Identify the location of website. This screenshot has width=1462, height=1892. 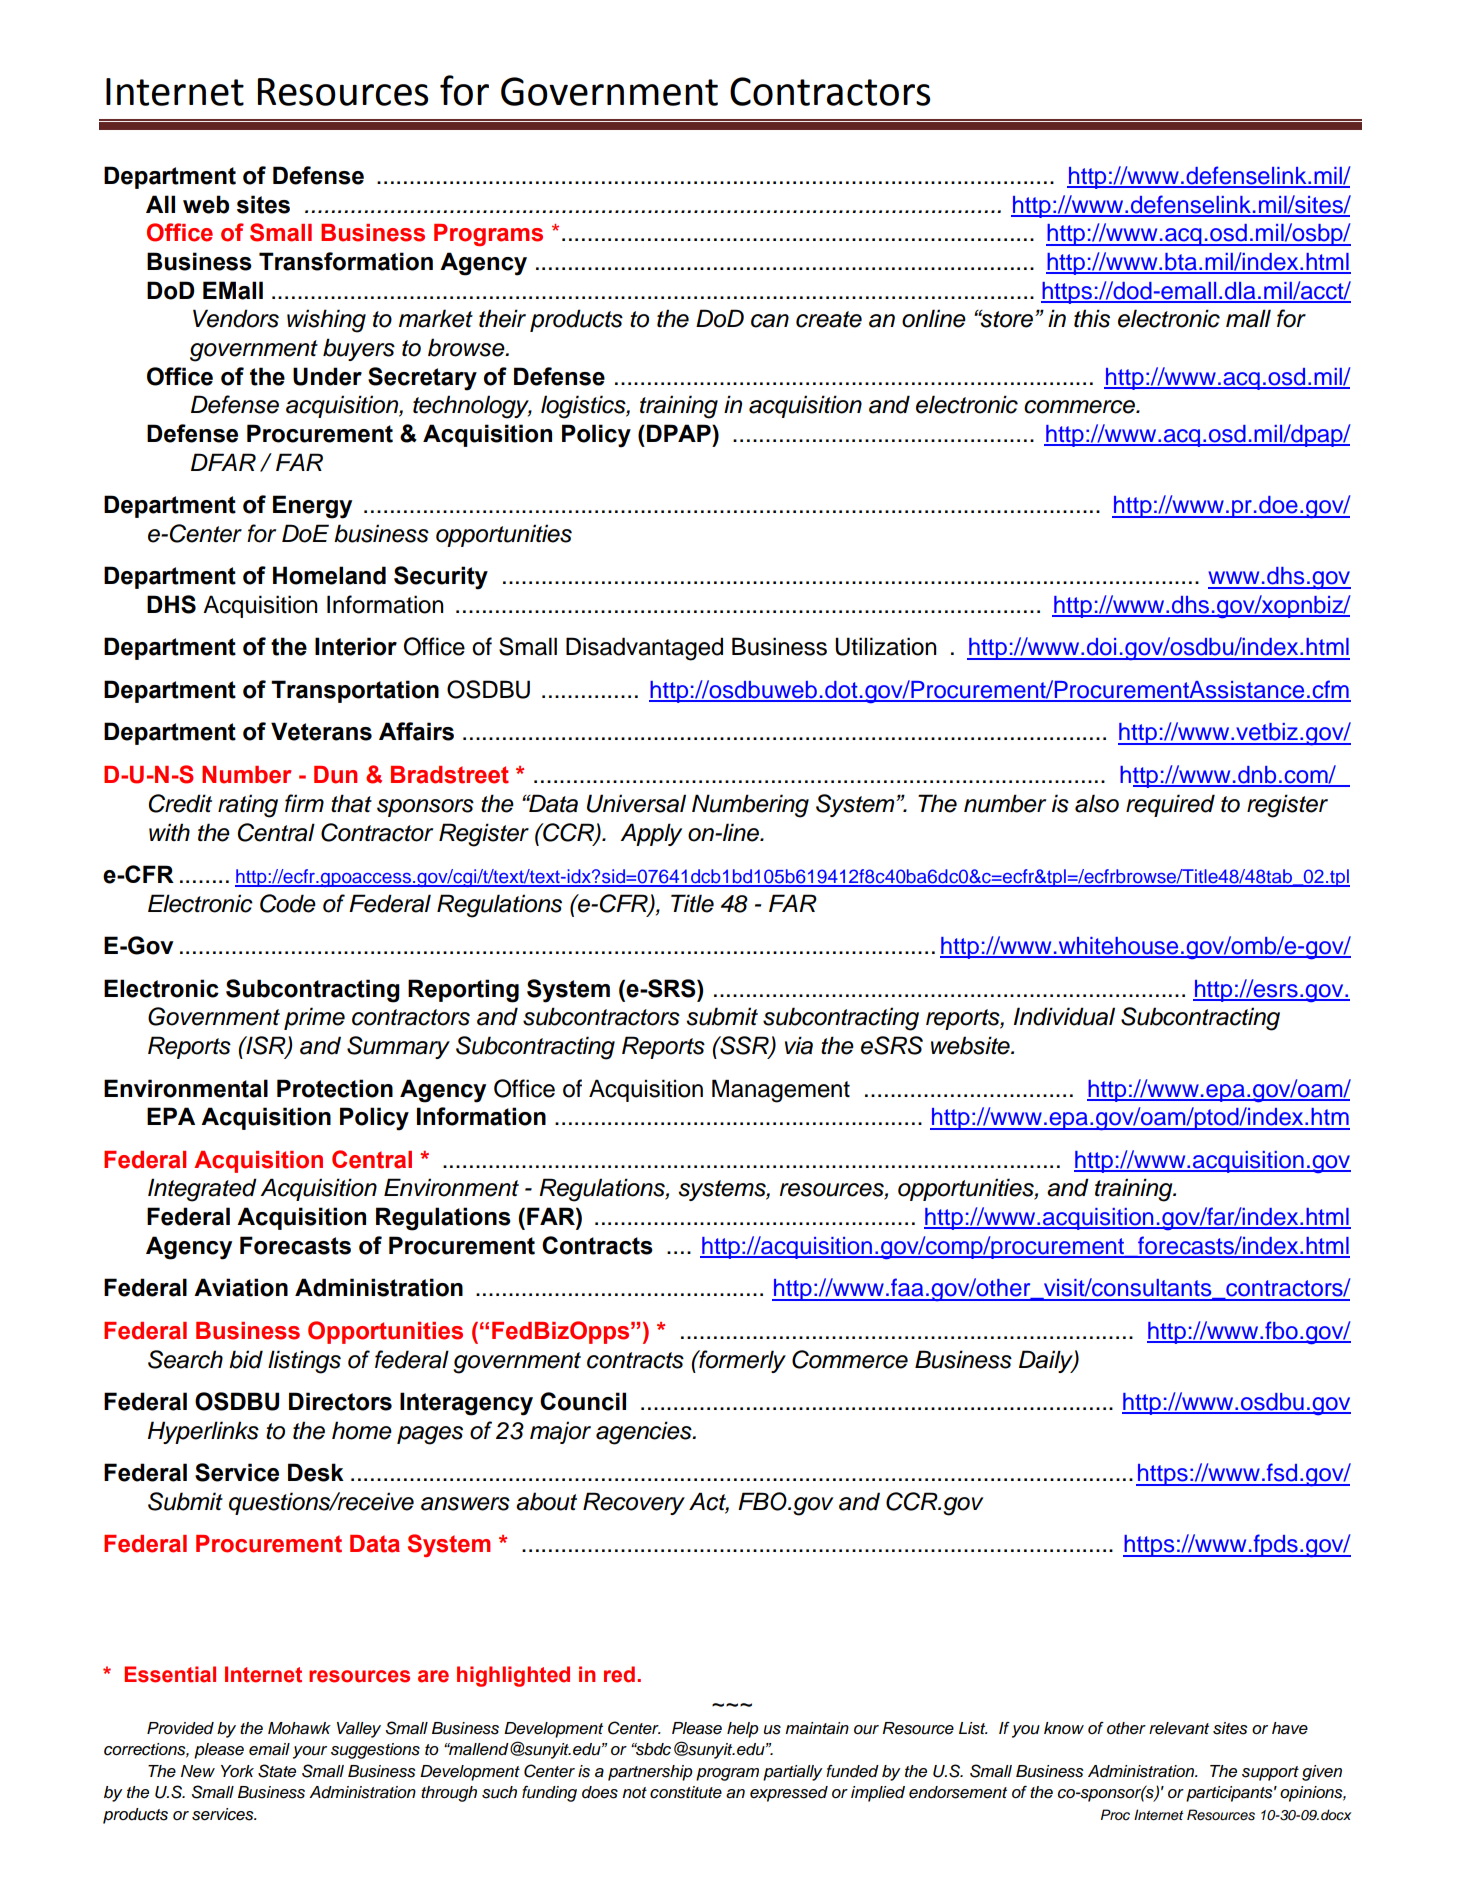
(971, 1045).
